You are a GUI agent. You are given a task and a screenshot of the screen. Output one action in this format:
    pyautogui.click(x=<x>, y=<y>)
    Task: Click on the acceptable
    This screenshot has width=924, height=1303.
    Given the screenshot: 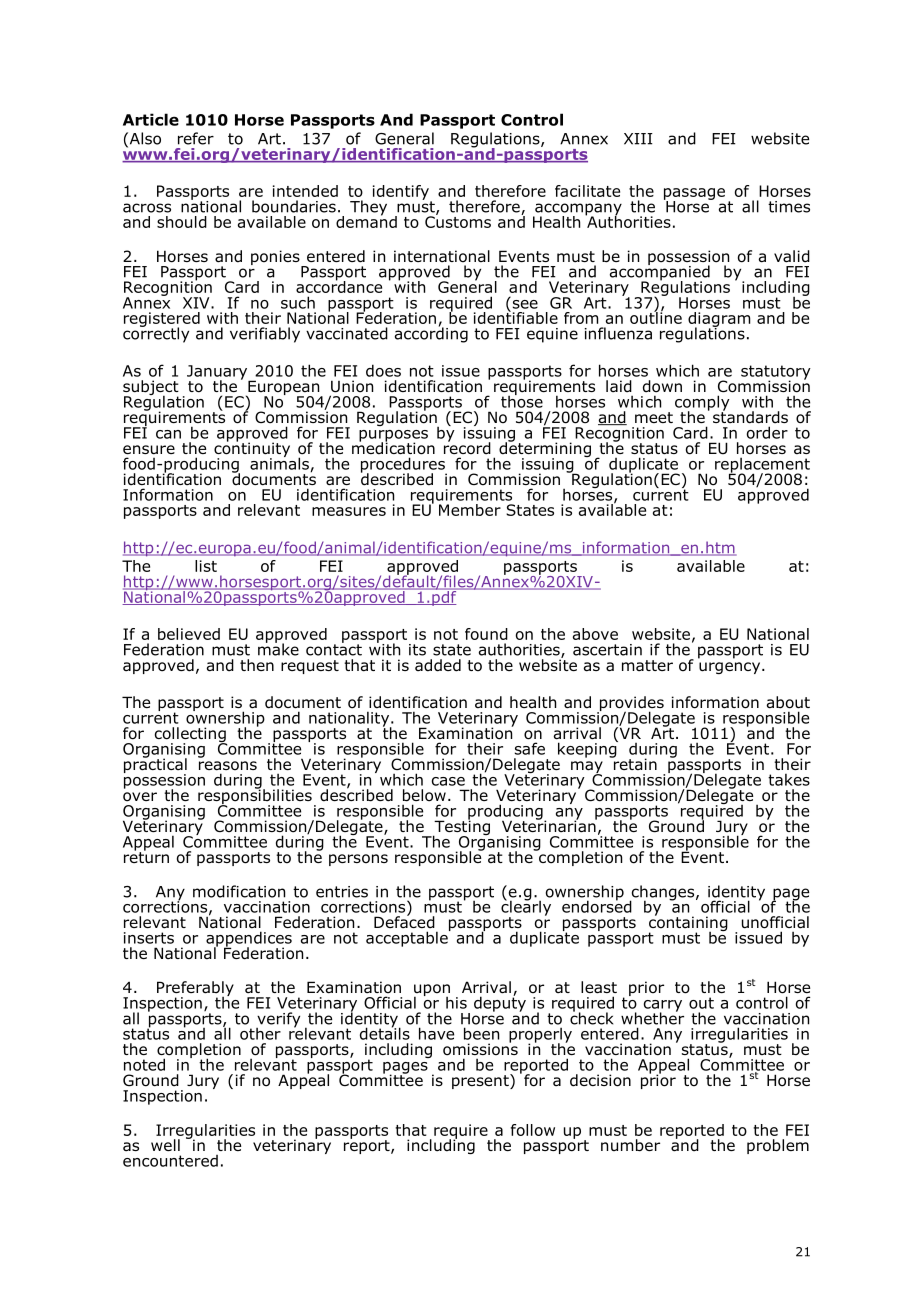 What is the action you would take?
    pyautogui.click(x=408, y=938)
